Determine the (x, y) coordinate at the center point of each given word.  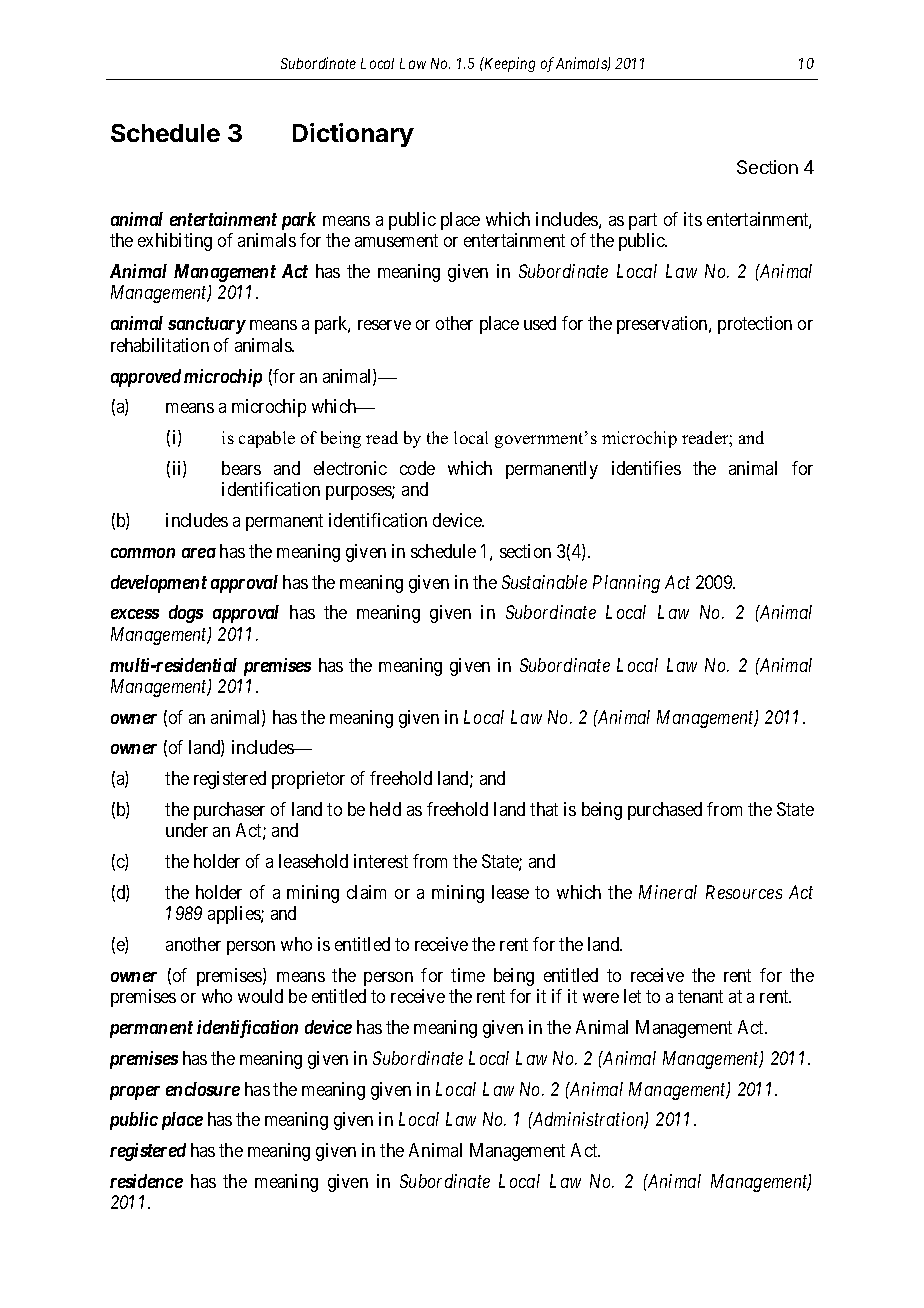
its (693, 219)
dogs (186, 614)
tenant (700, 997)
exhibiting (175, 242)
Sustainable (544, 582)
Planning (626, 584)
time (468, 975)
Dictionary (353, 135)
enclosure (203, 1089)
